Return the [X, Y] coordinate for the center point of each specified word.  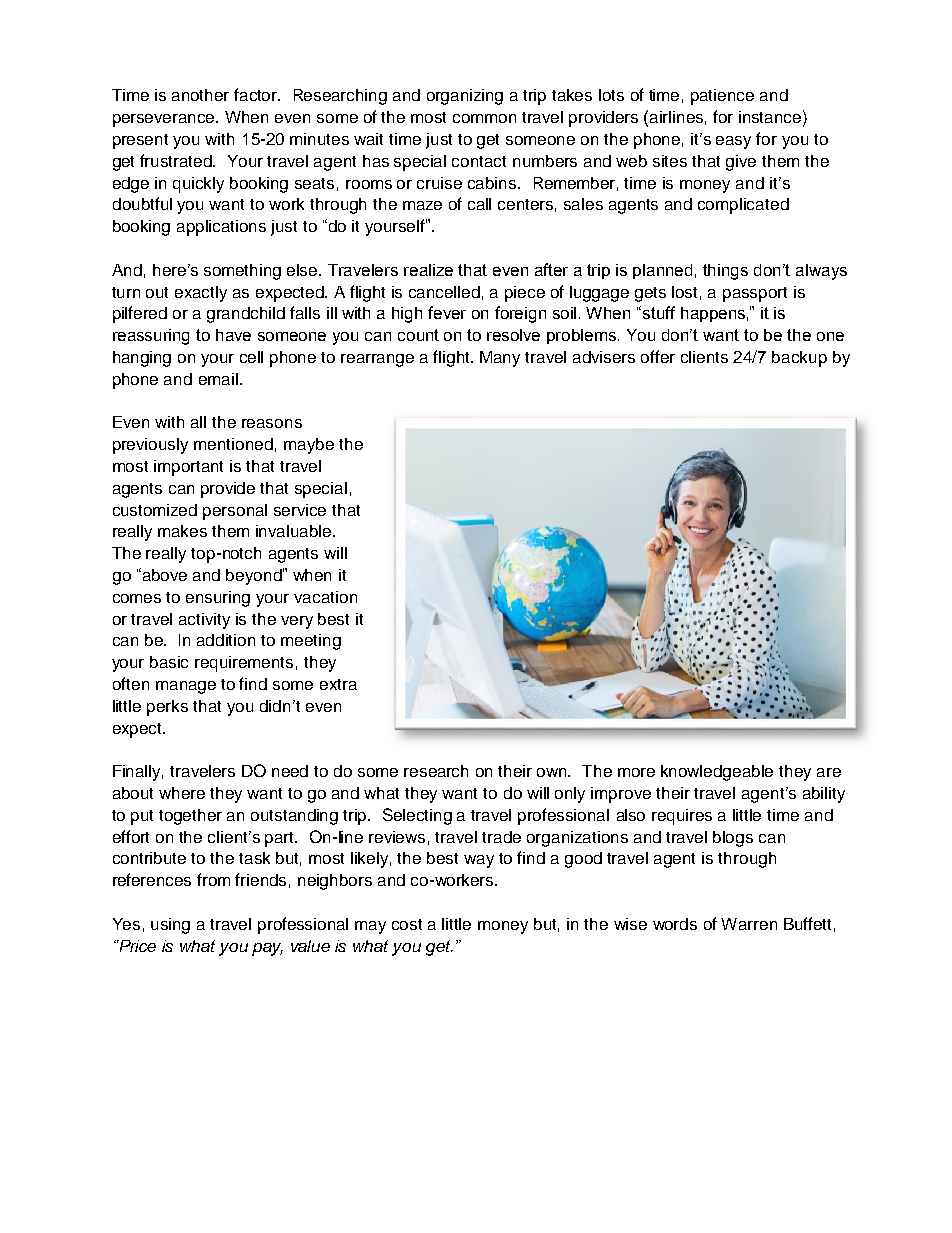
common [484, 118]
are [829, 772]
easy [733, 142]
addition [226, 640]
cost [407, 924]
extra [338, 684]
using [170, 926]
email [218, 379]
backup [799, 359]
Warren [749, 924]
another [200, 95]
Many [500, 359]
